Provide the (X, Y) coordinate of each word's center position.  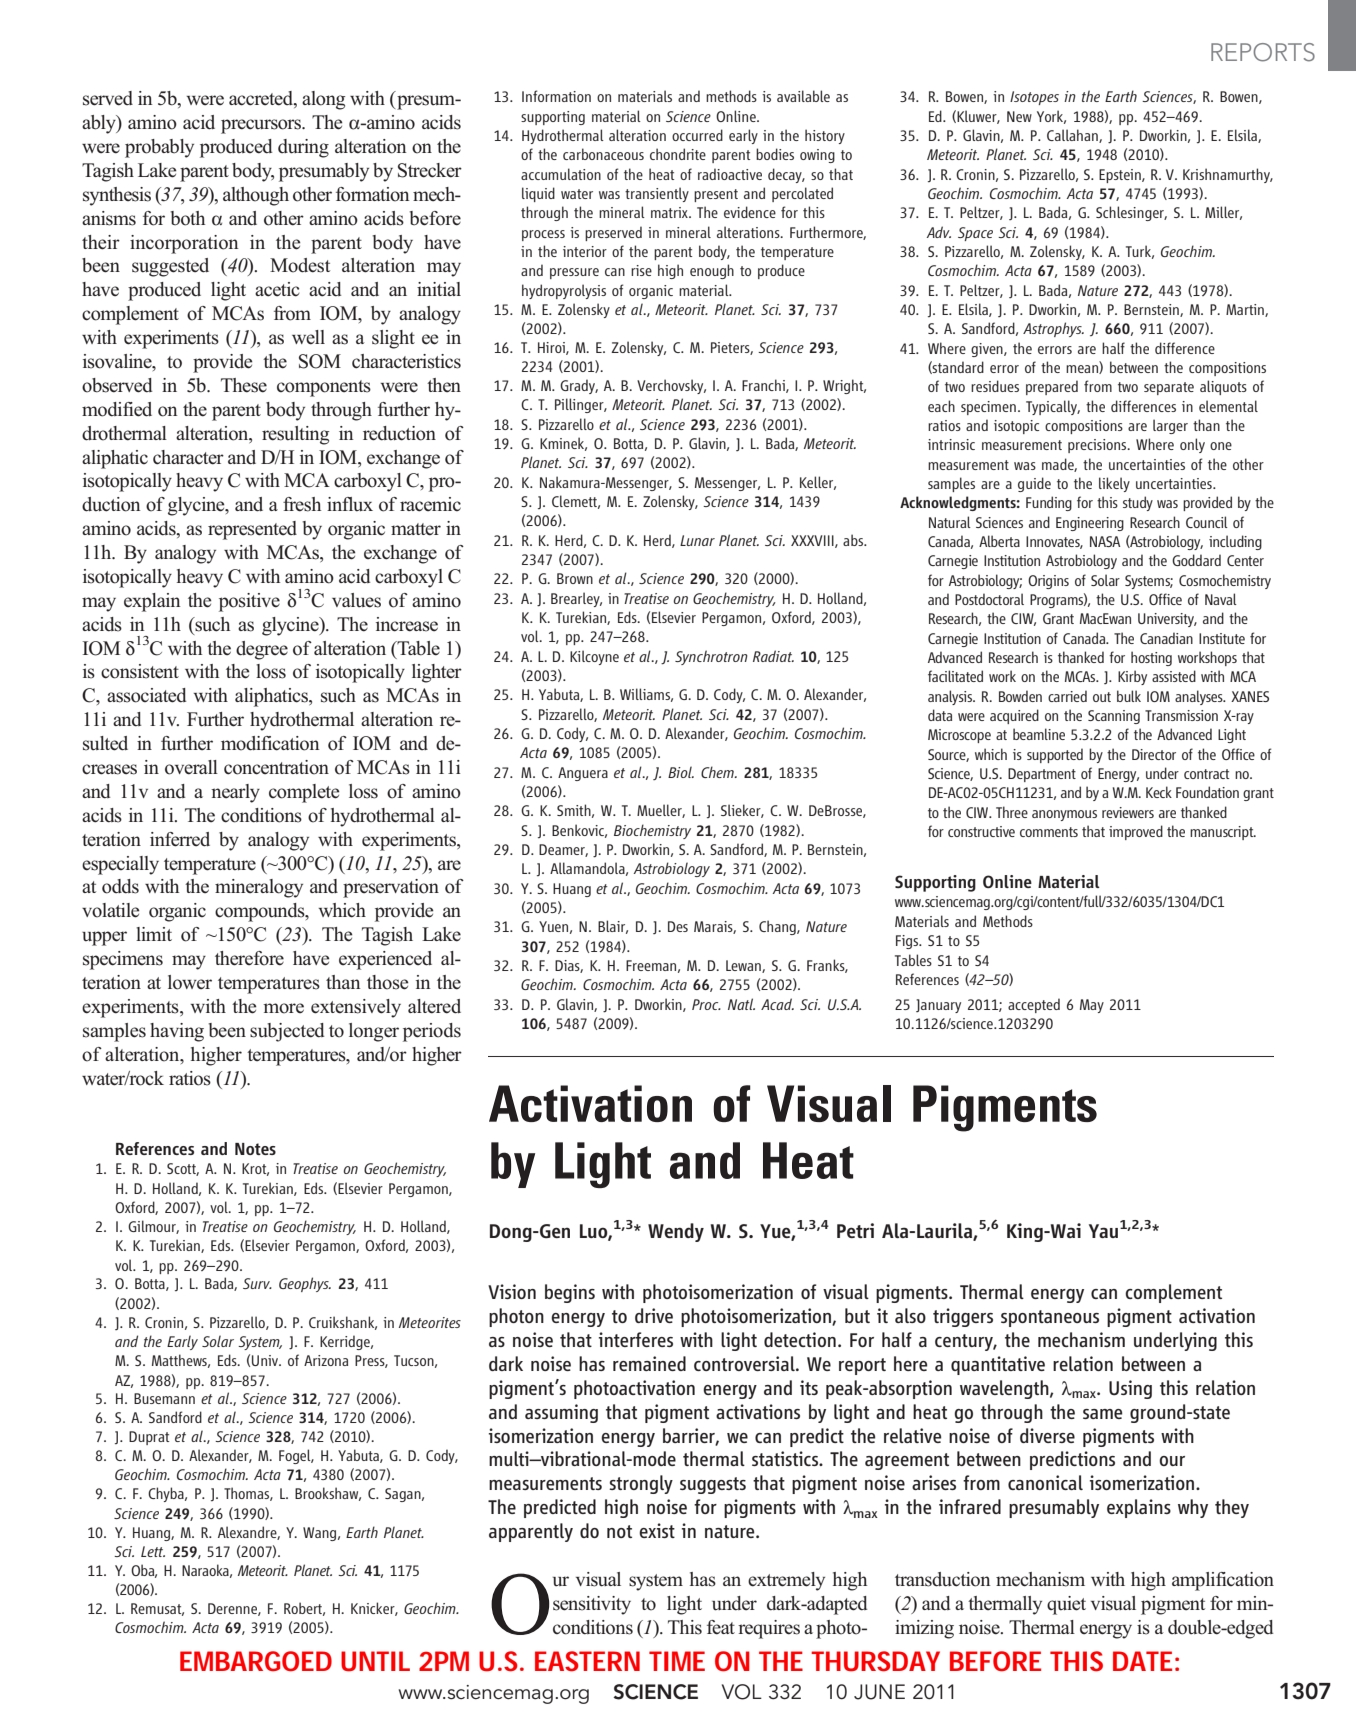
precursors (262, 126)
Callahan (1073, 136)
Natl (741, 1004)
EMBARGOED (256, 1661)
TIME (677, 1661)
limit (154, 934)
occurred (697, 135)
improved (1136, 832)
